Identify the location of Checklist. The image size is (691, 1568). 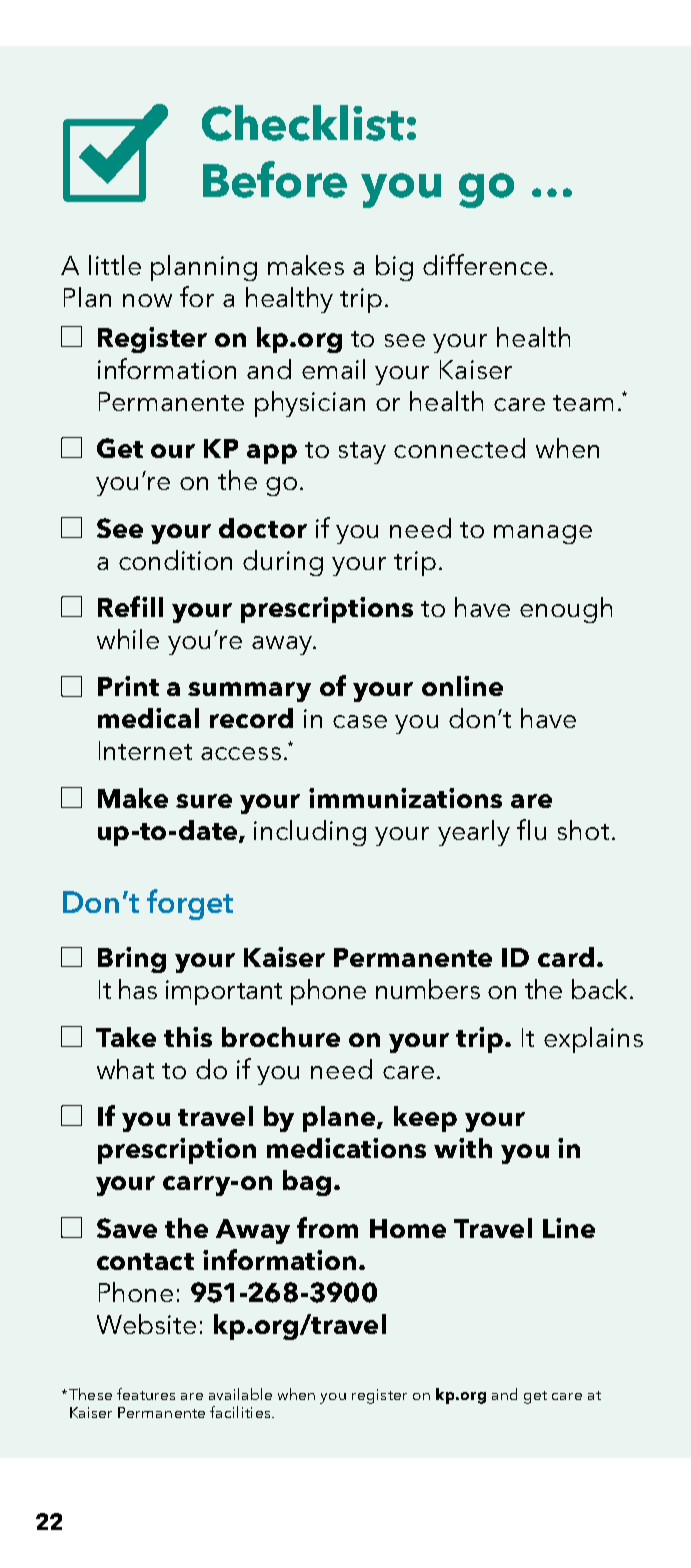
(303, 123).
